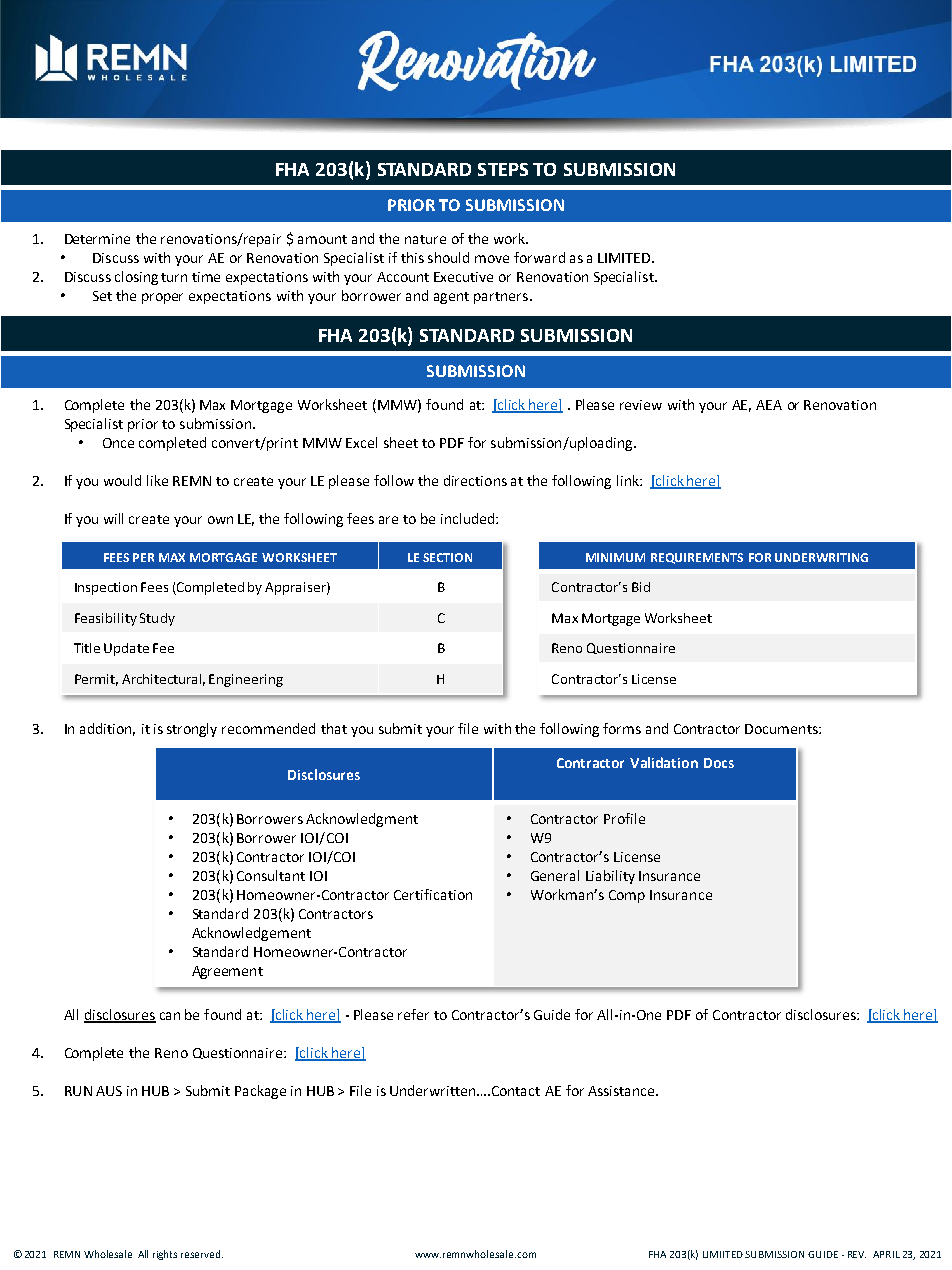 This document has height=1270, width=952. Describe the element at coordinates (782, 729) in the document. I see `Documents` at that location.
